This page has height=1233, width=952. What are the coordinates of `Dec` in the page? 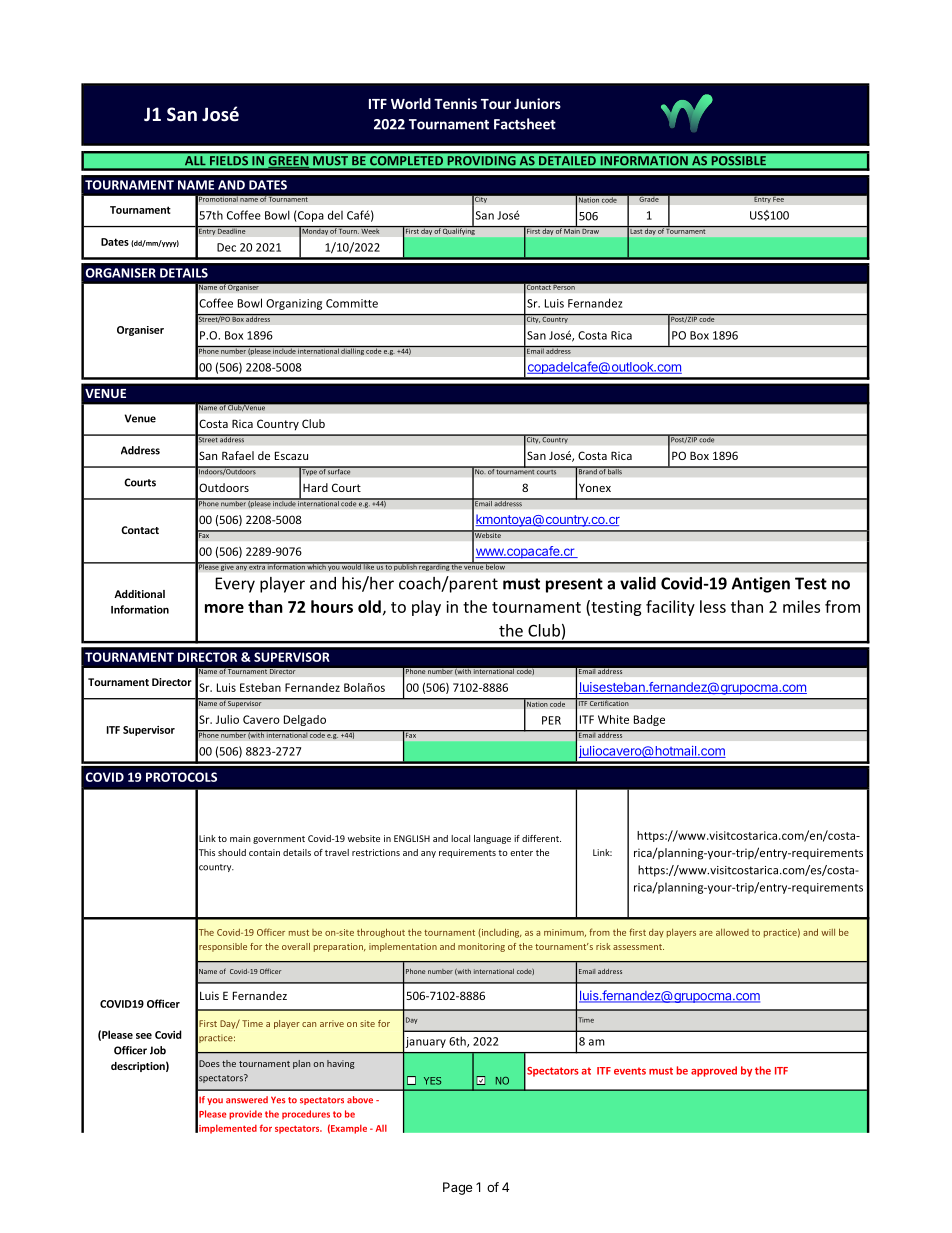 It's located at (226, 247).
